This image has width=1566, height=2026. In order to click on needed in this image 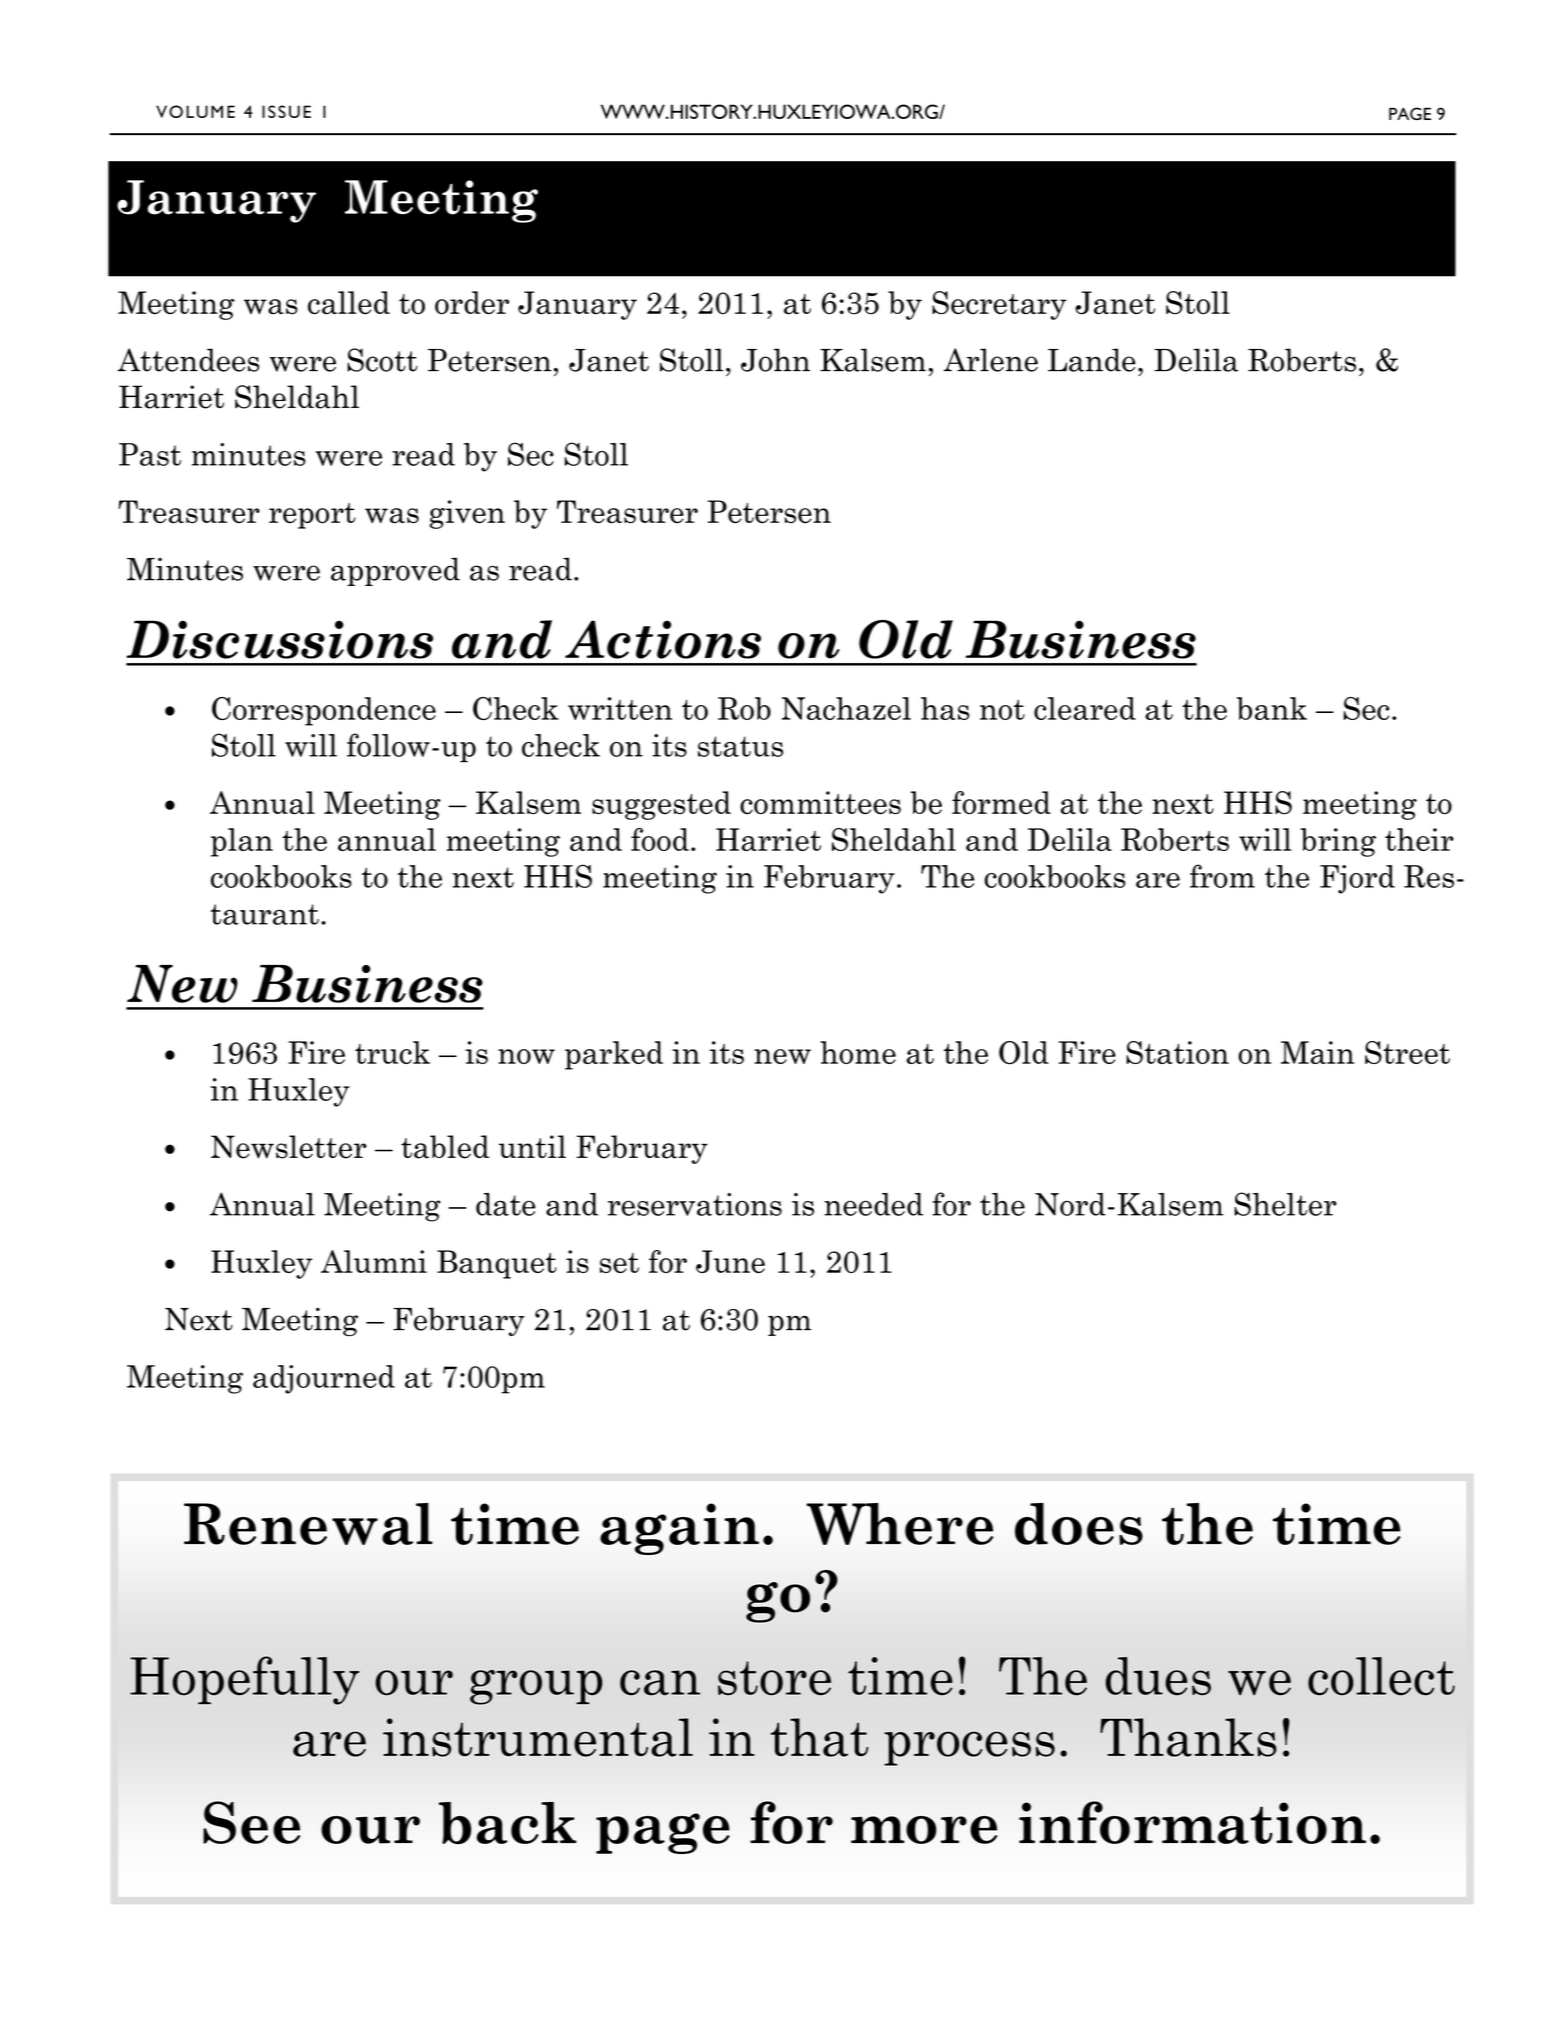, I will do `click(873, 1204)`.
